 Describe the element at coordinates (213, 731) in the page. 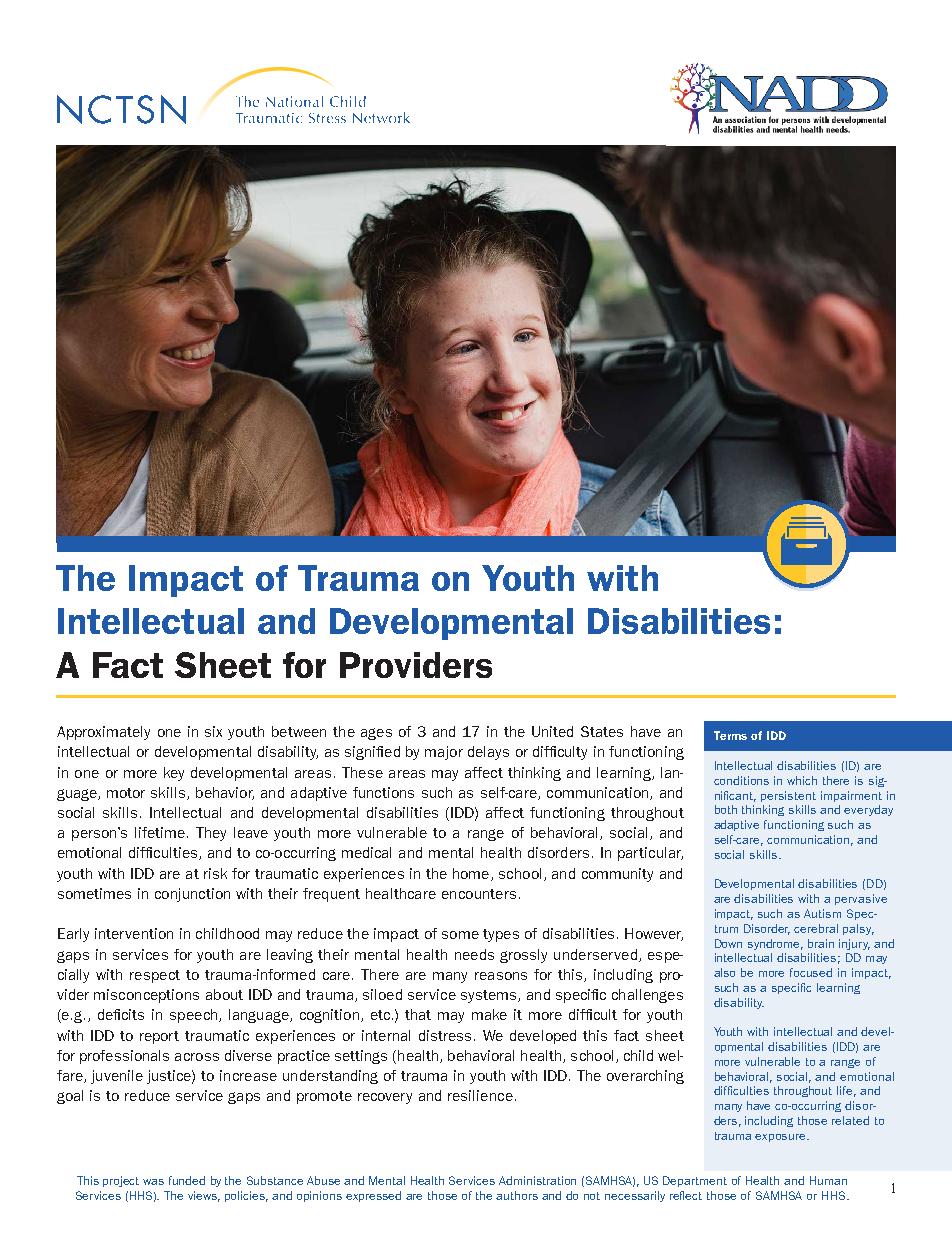

I see `six` at that location.
